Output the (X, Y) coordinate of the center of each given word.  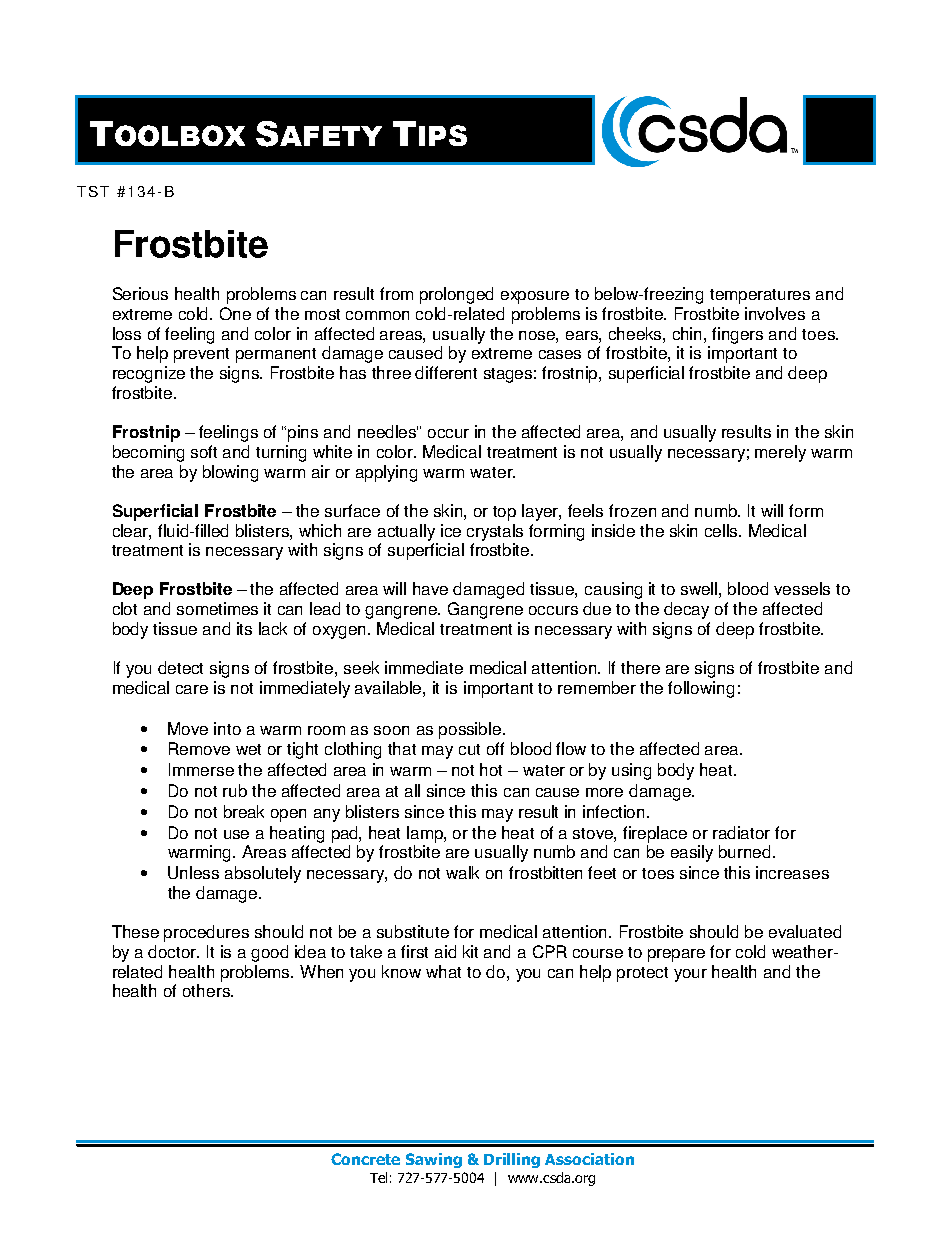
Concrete (365, 1159)
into (227, 728)
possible (470, 730)
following (701, 689)
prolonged (456, 295)
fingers (737, 335)
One (235, 313)
